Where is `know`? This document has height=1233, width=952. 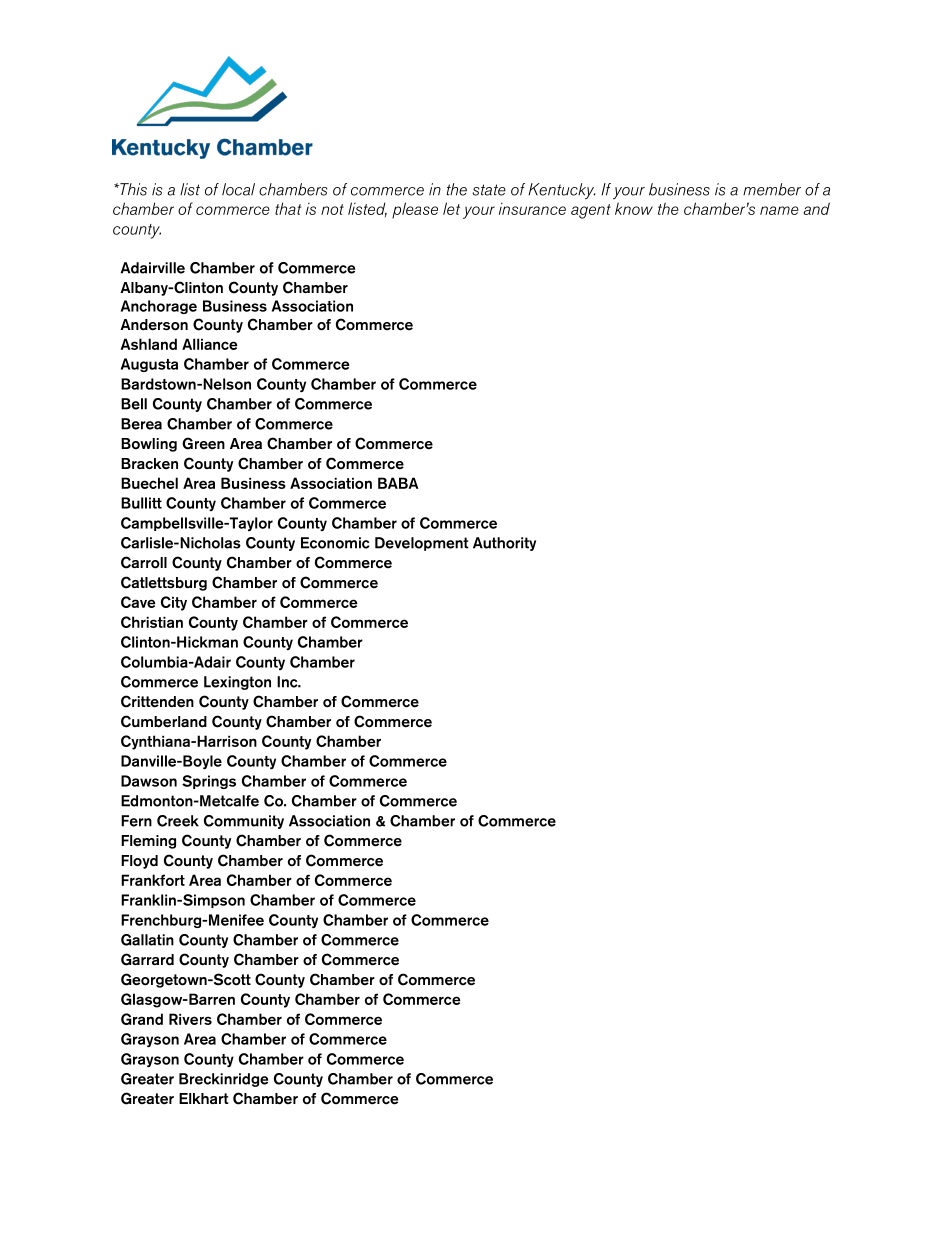
know is located at coordinates (634, 208).
